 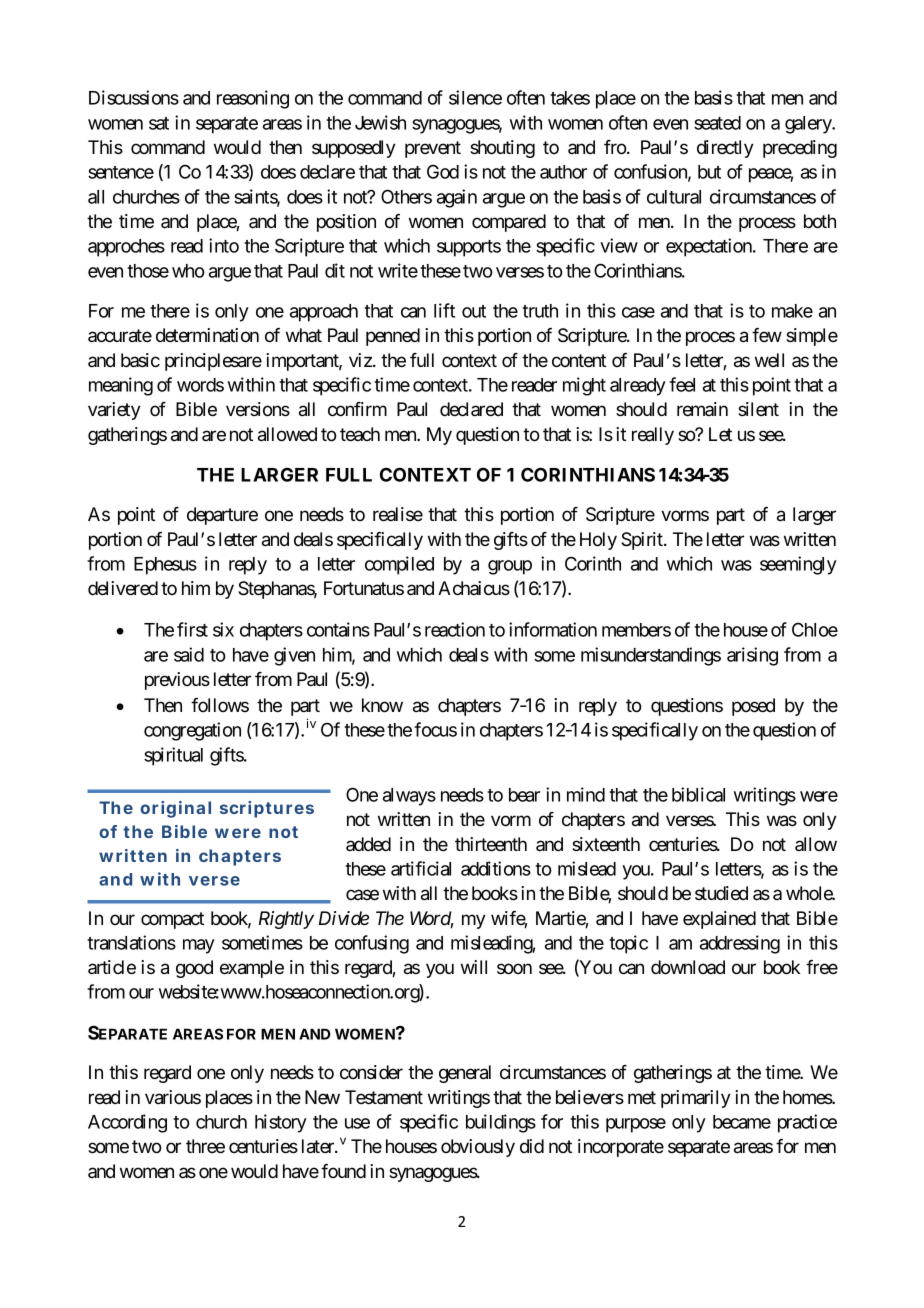 What do you see at coordinates (752, 656) in the image?
I see `arising` at bounding box center [752, 656].
